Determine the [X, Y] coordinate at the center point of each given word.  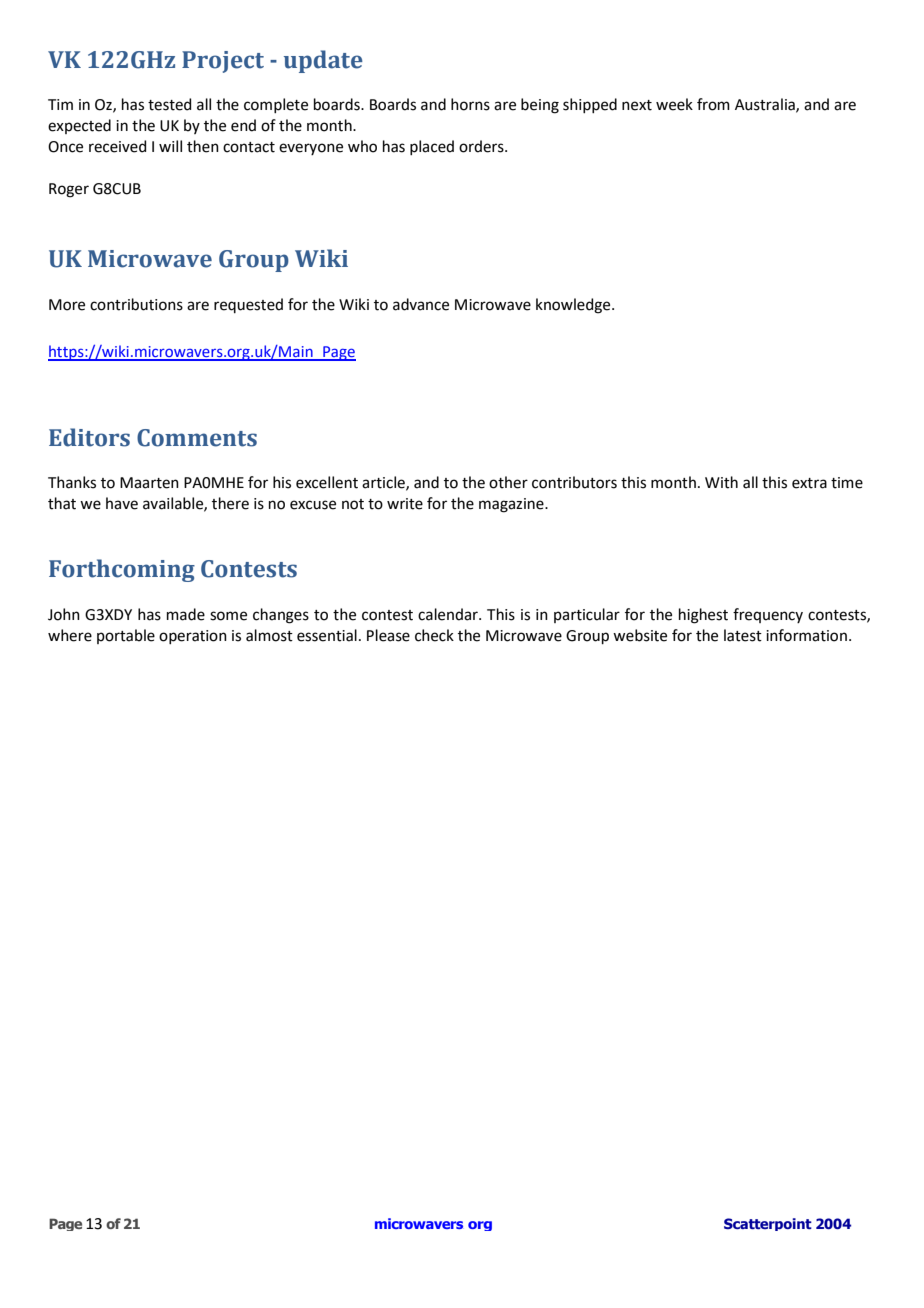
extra [809, 483]
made [186, 614]
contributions [136, 304]
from [713, 104]
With [721, 482]
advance [421, 304]
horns [470, 104]
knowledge [574, 306]
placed [432, 147]
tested [169, 104]
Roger [69, 190]
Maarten [149, 483]
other [508, 482]
